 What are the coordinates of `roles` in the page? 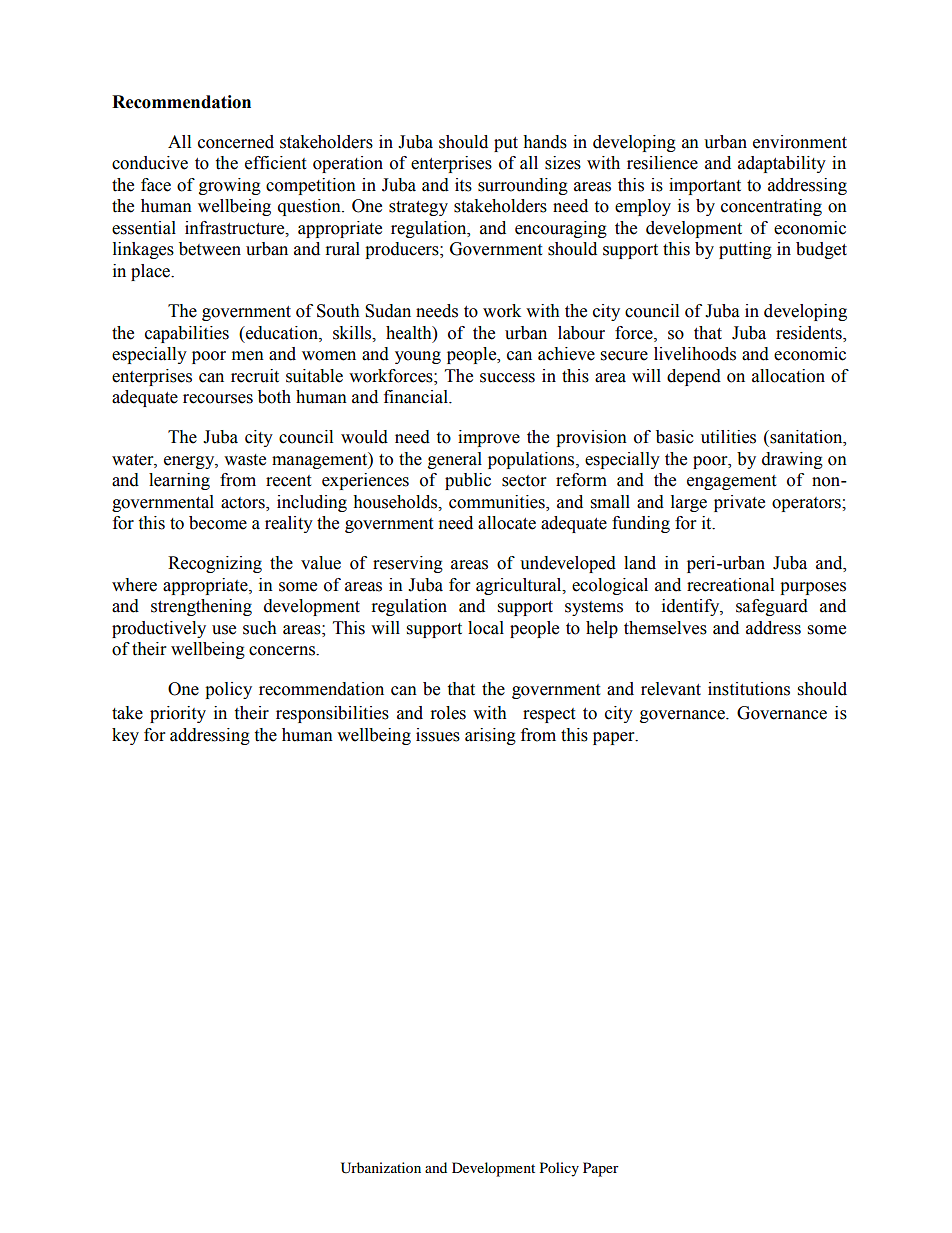 It's located at (448, 713).
